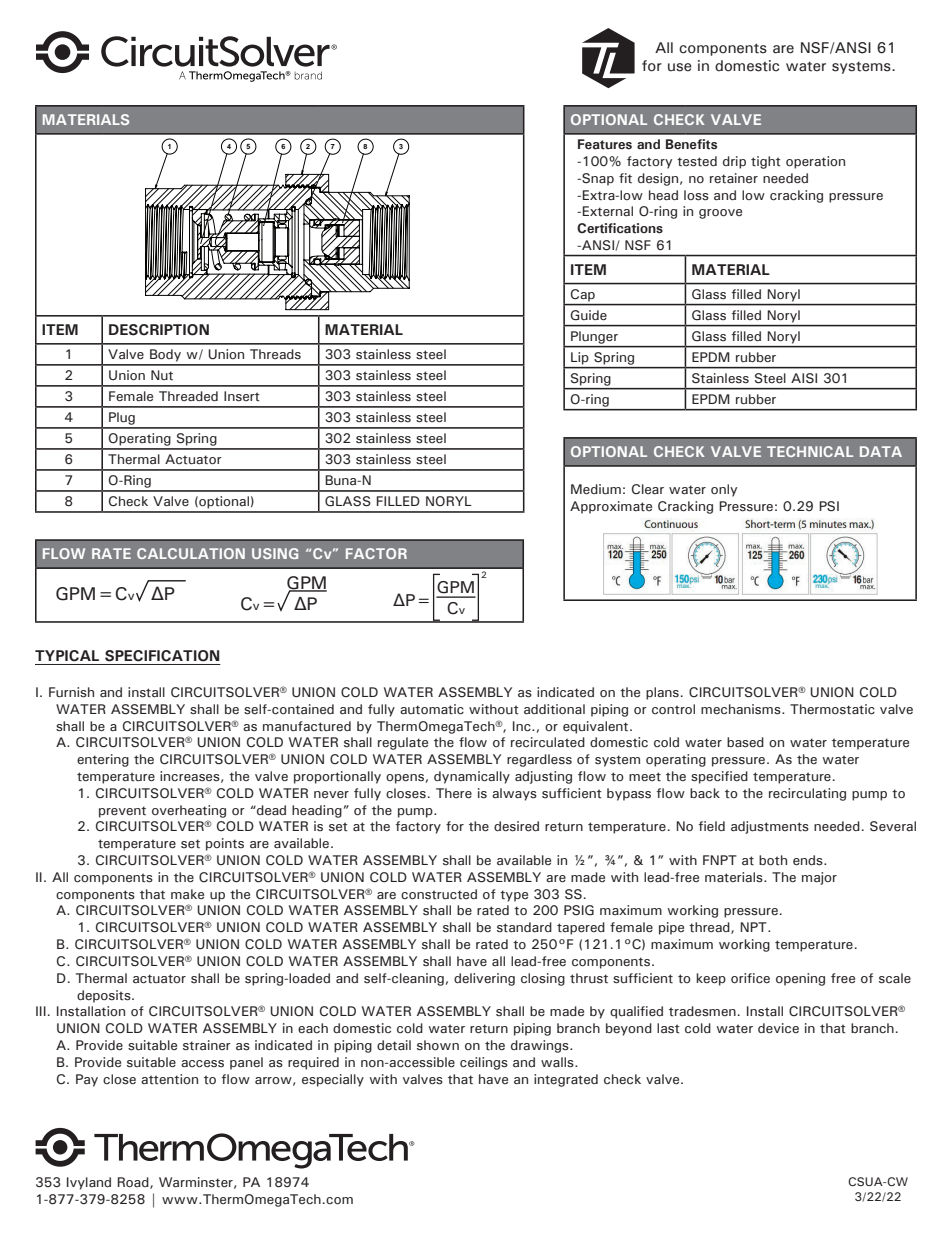 The image size is (952, 1233). What do you see at coordinates (815, 162) in the image?
I see `operation` at bounding box center [815, 162].
